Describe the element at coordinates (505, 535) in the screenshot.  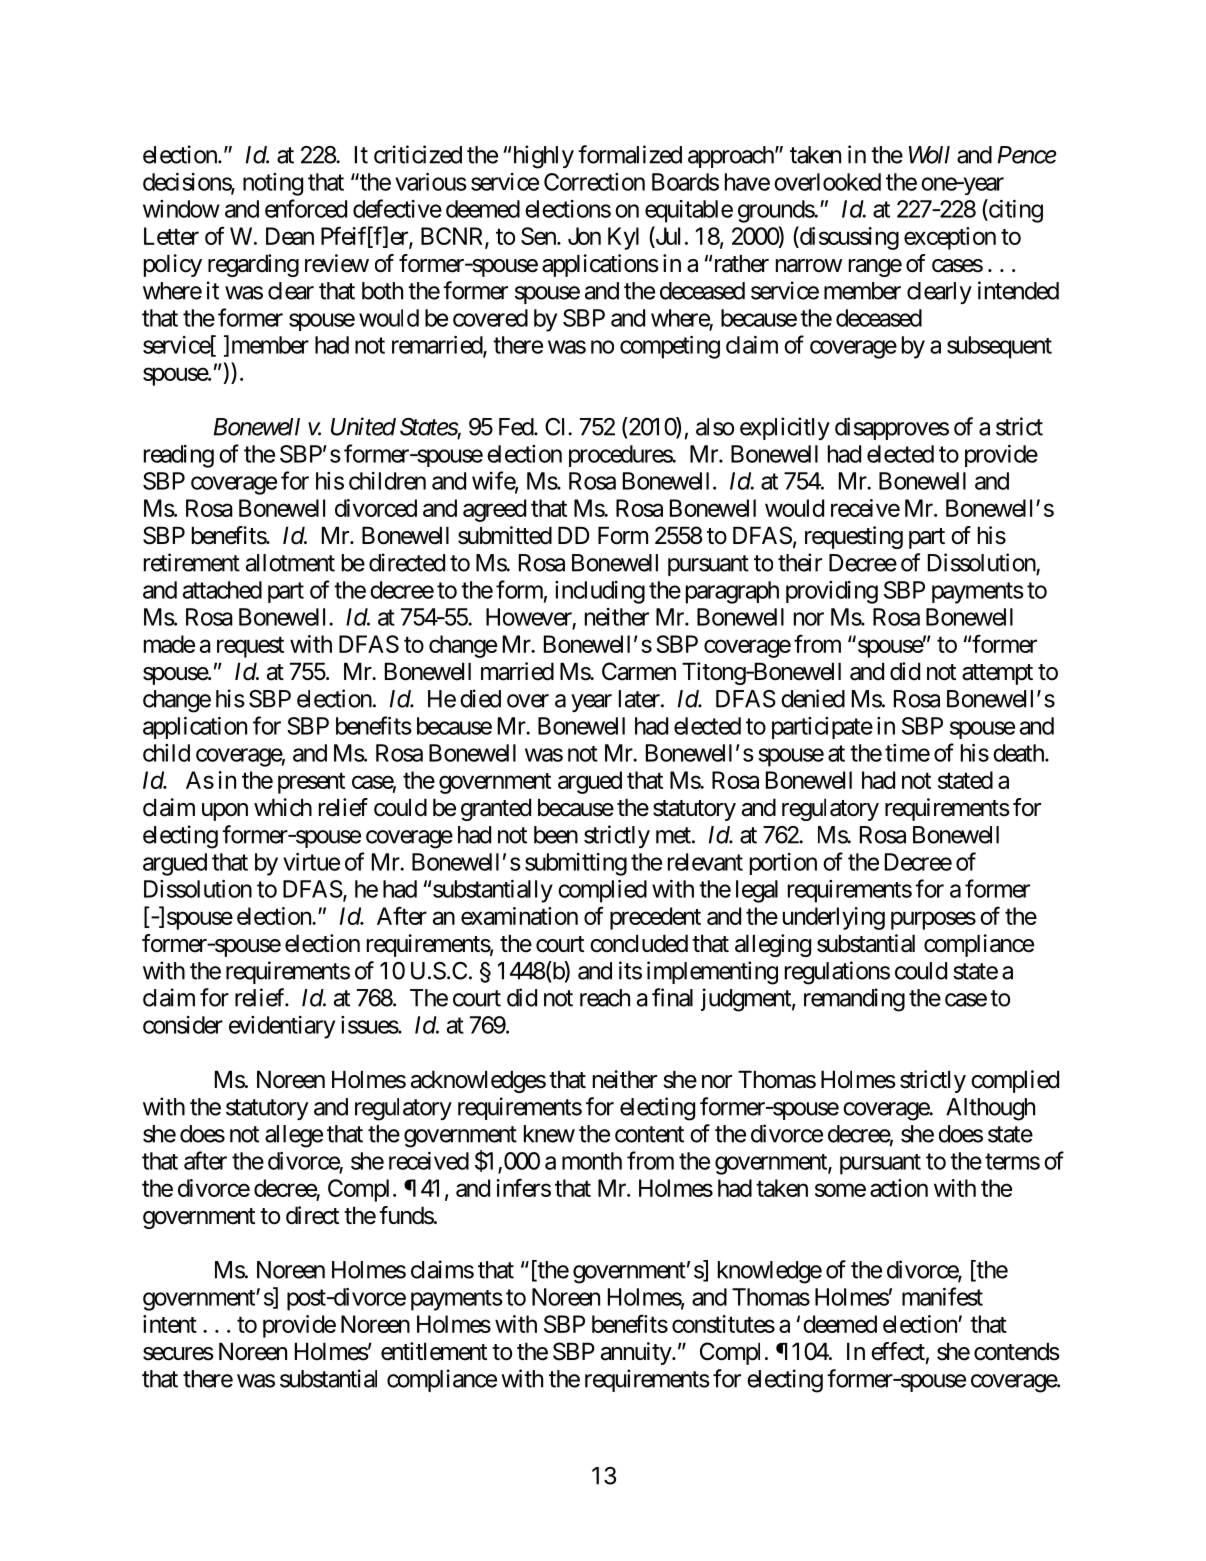
I see `submitted` at that location.
